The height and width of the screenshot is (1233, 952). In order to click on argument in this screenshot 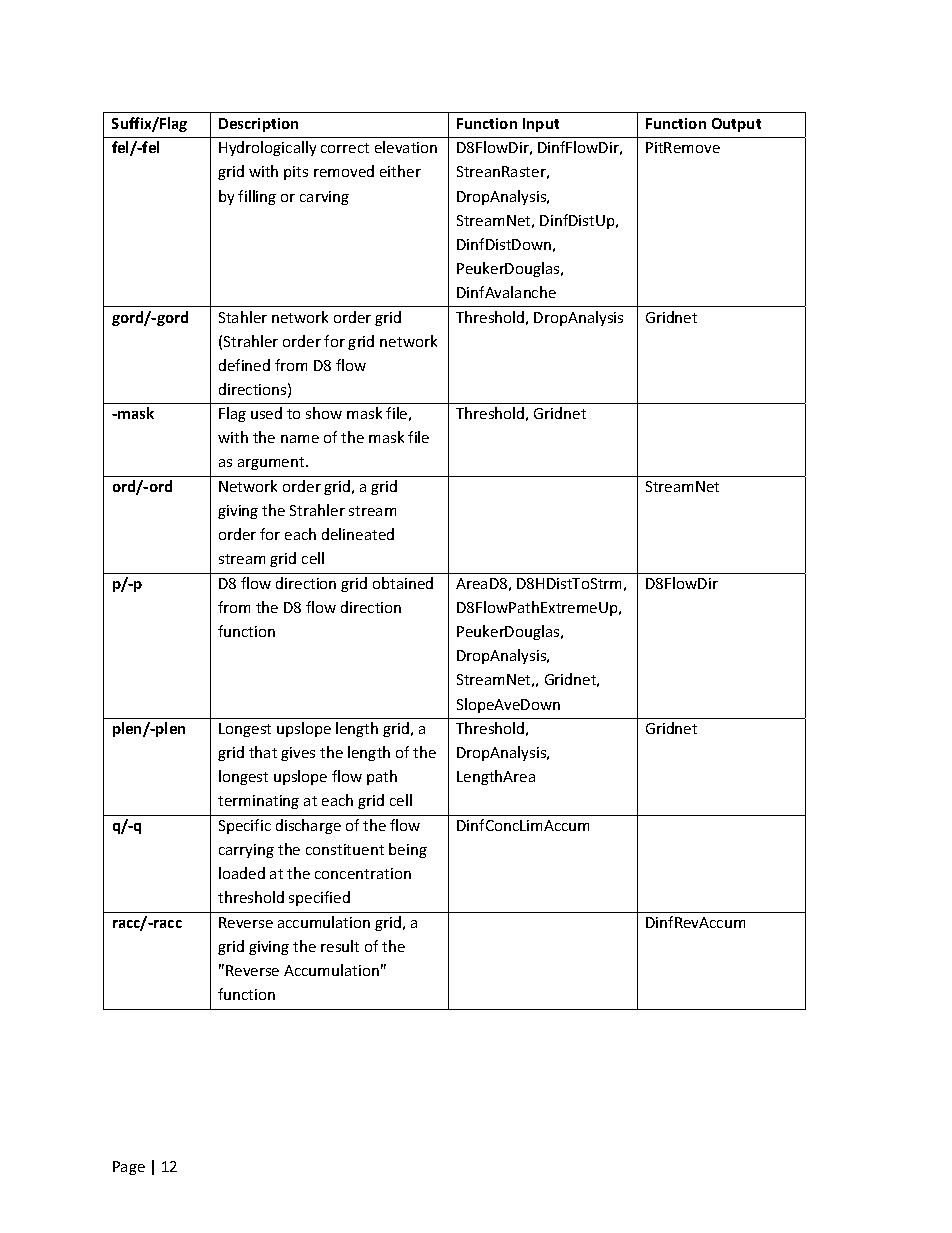, I will do `click(272, 463)`.
